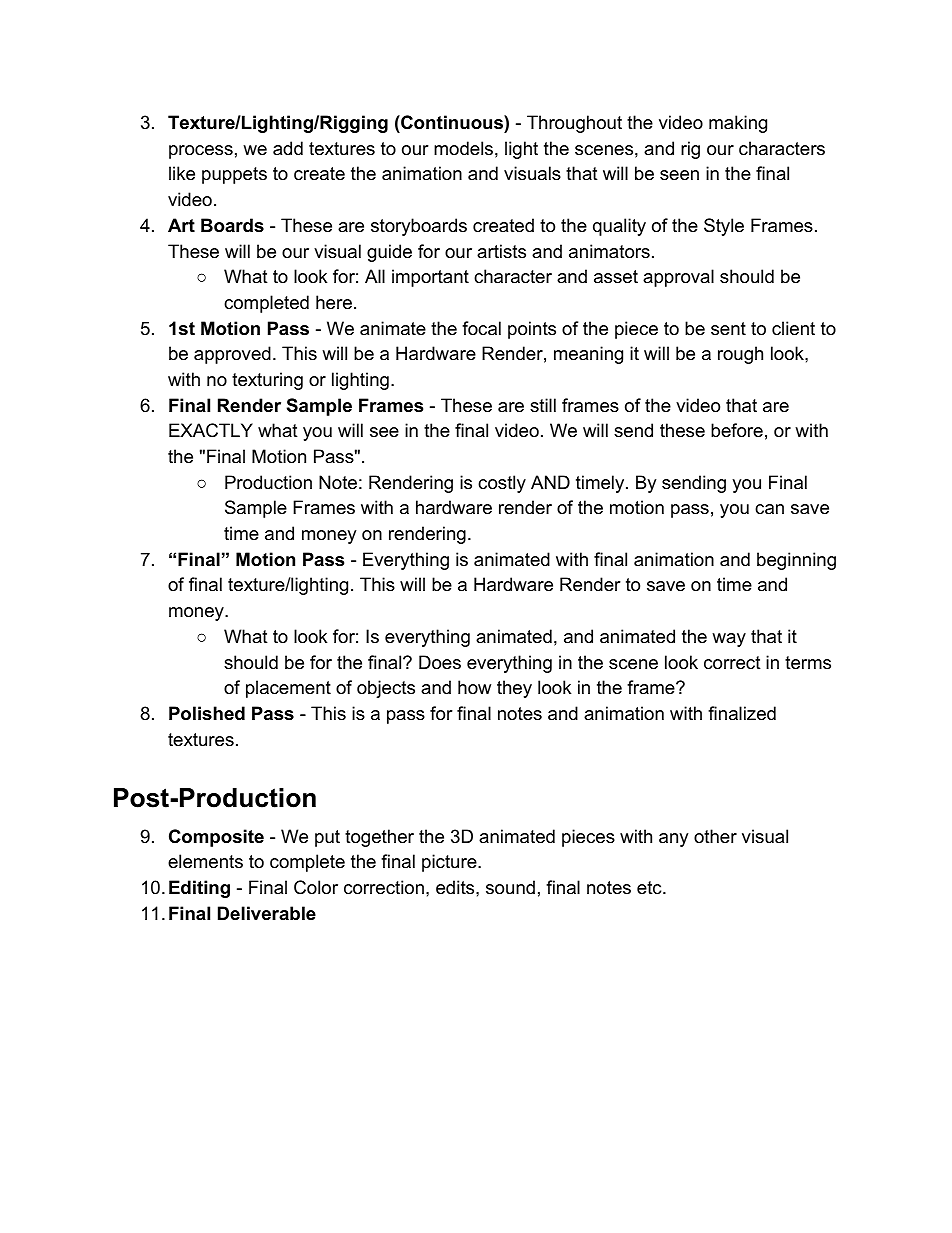 The height and width of the image is (1233, 952). Describe the element at coordinates (738, 124) in the image. I see `making` at that location.
